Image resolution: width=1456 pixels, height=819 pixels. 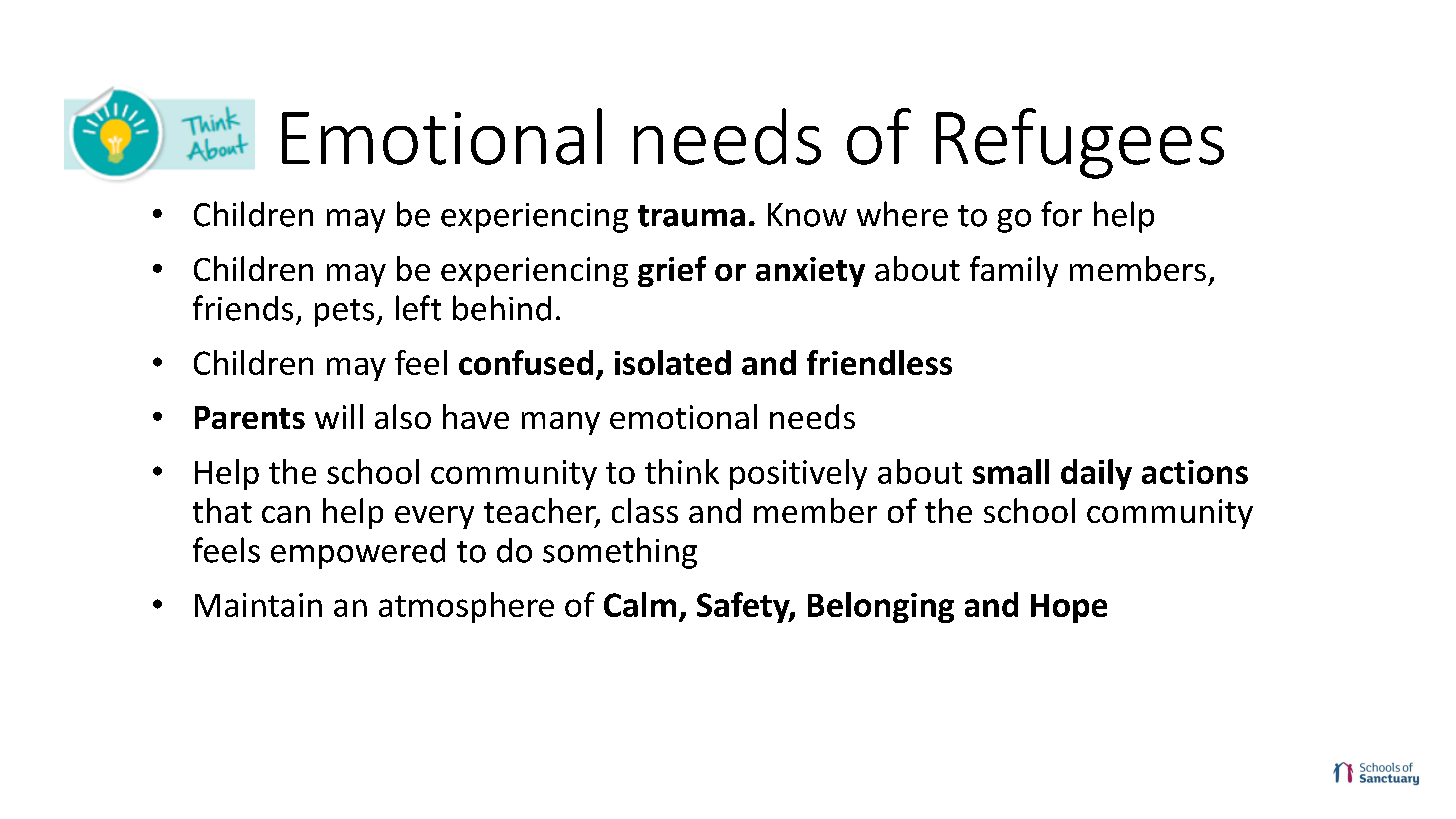 What do you see at coordinates (339, 416) in the document?
I see `will` at bounding box center [339, 416].
